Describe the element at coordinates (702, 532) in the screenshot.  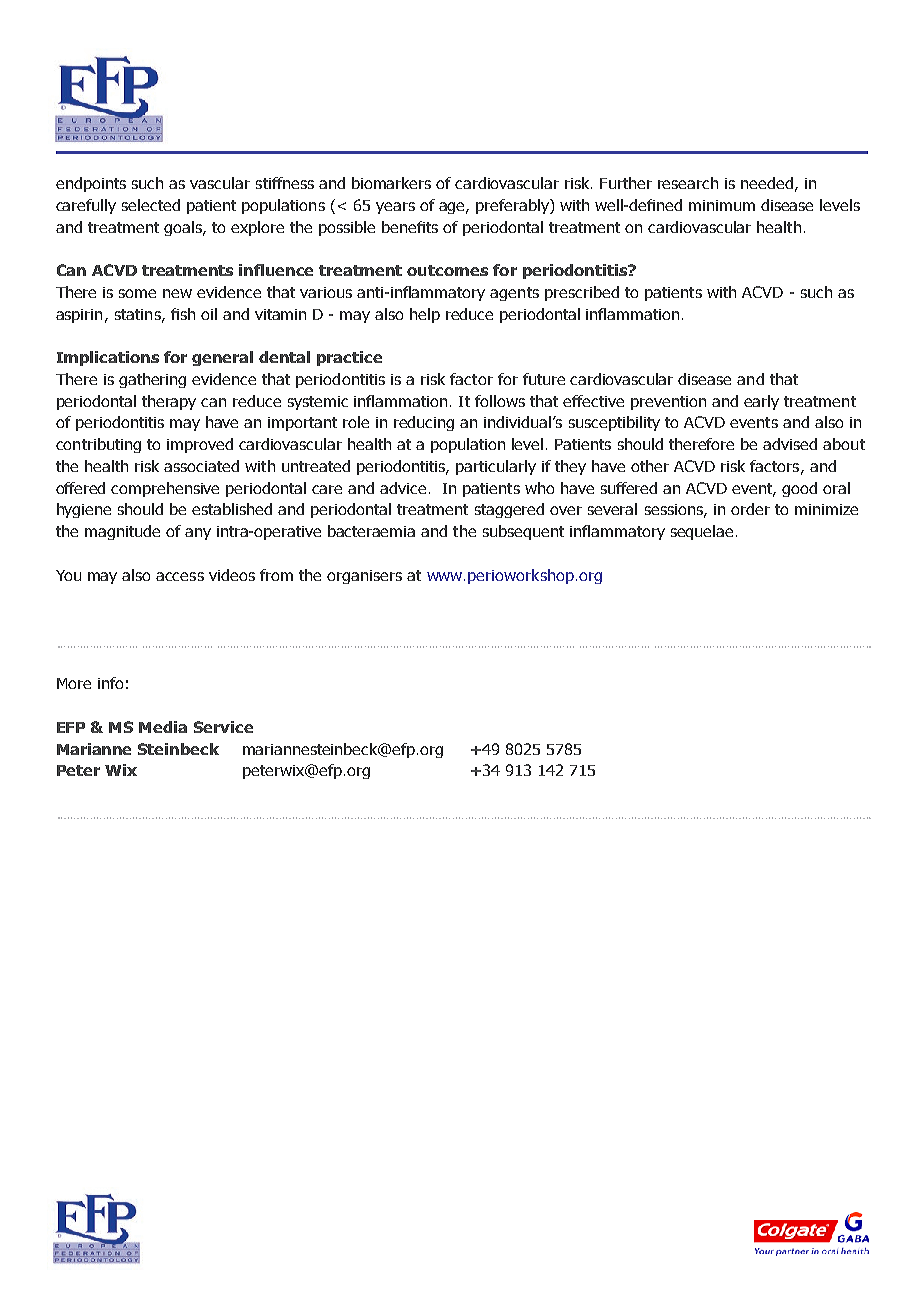
I see `sequelae` at that location.
